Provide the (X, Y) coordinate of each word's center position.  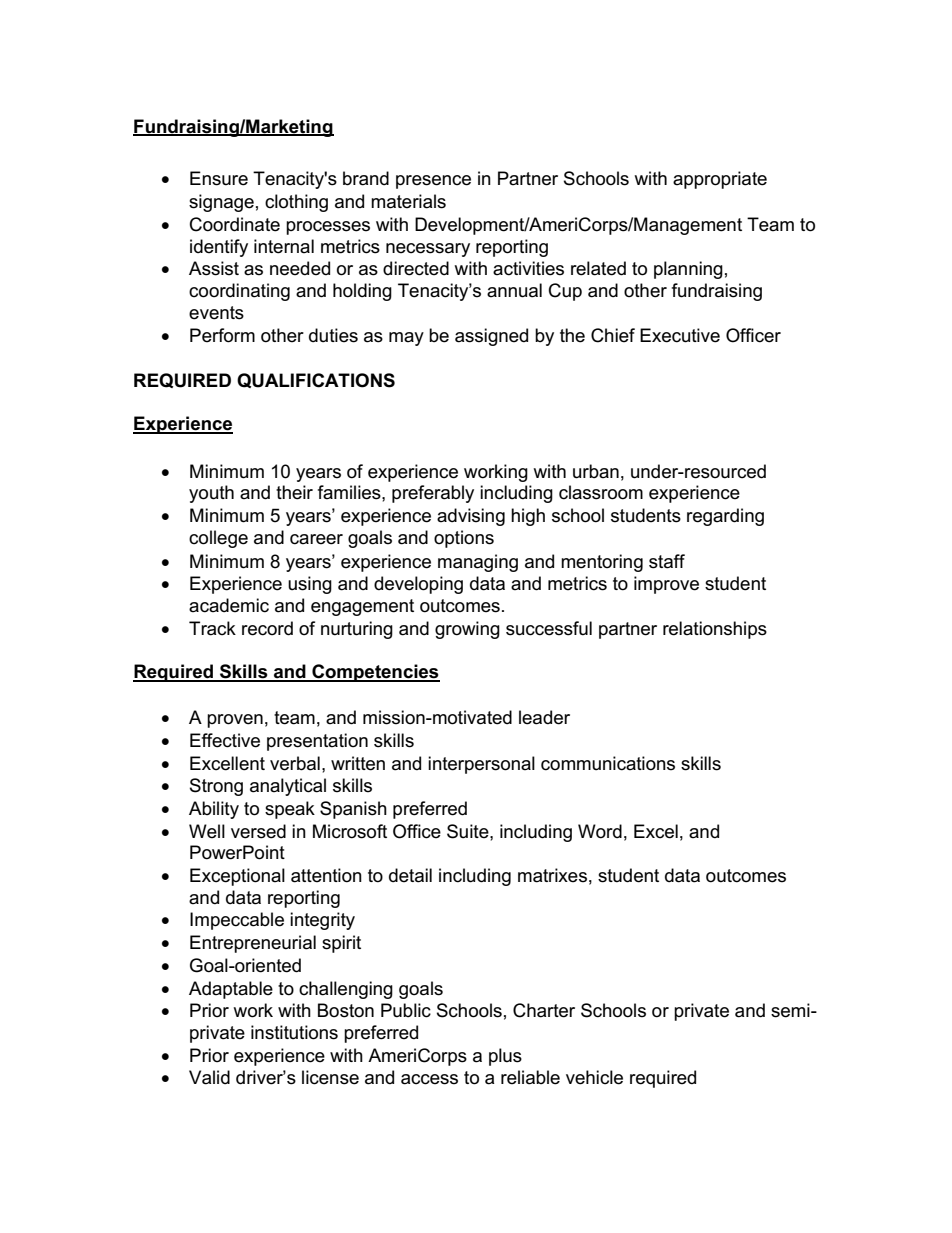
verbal (295, 763)
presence (433, 182)
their (294, 492)
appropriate (720, 180)
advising (471, 517)
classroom (601, 492)
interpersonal (481, 765)
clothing (296, 203)
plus (505, 1057)
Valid (209, 1077)
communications (608, 763)
